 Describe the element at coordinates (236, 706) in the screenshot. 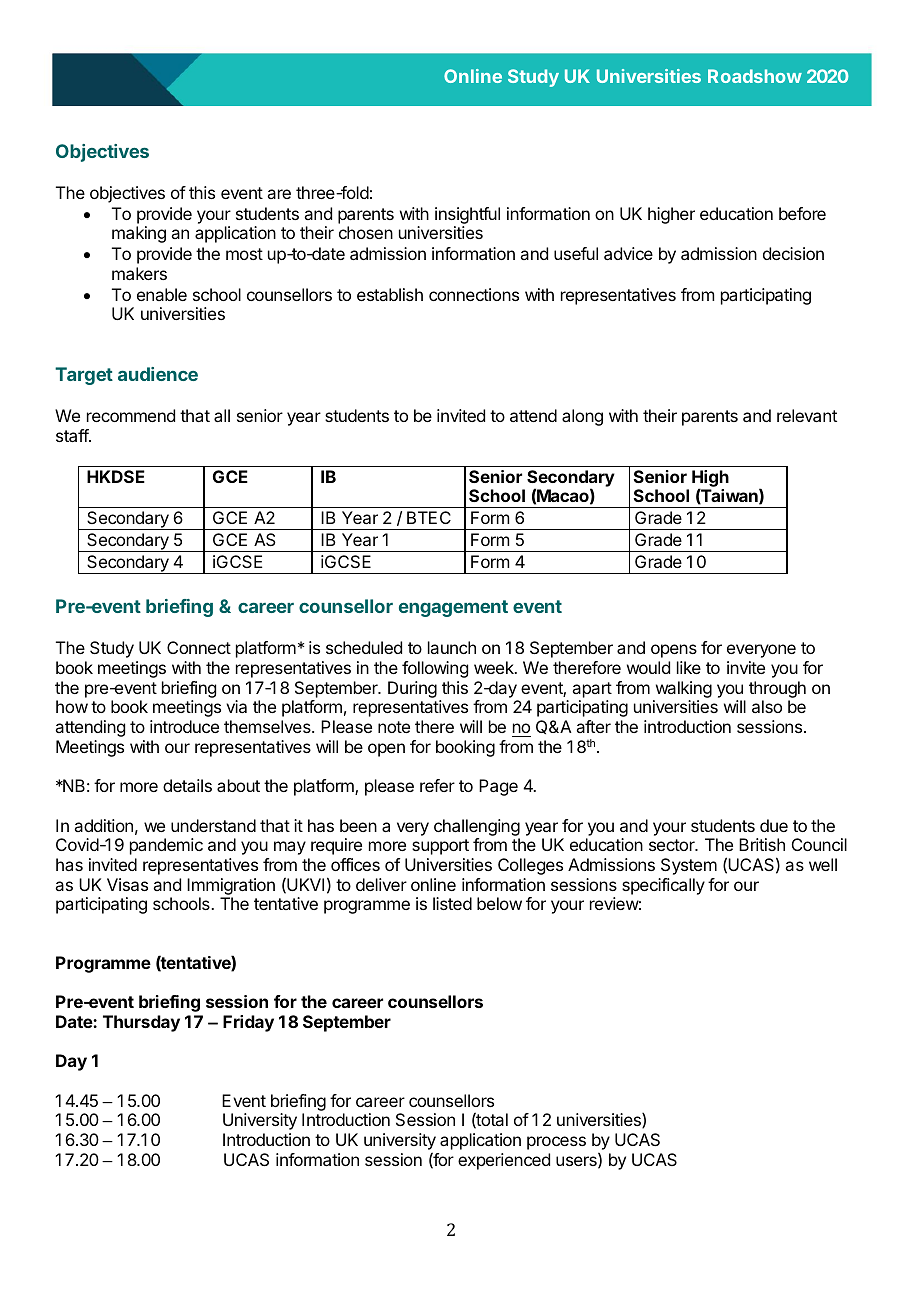

I see `via` at that location.
